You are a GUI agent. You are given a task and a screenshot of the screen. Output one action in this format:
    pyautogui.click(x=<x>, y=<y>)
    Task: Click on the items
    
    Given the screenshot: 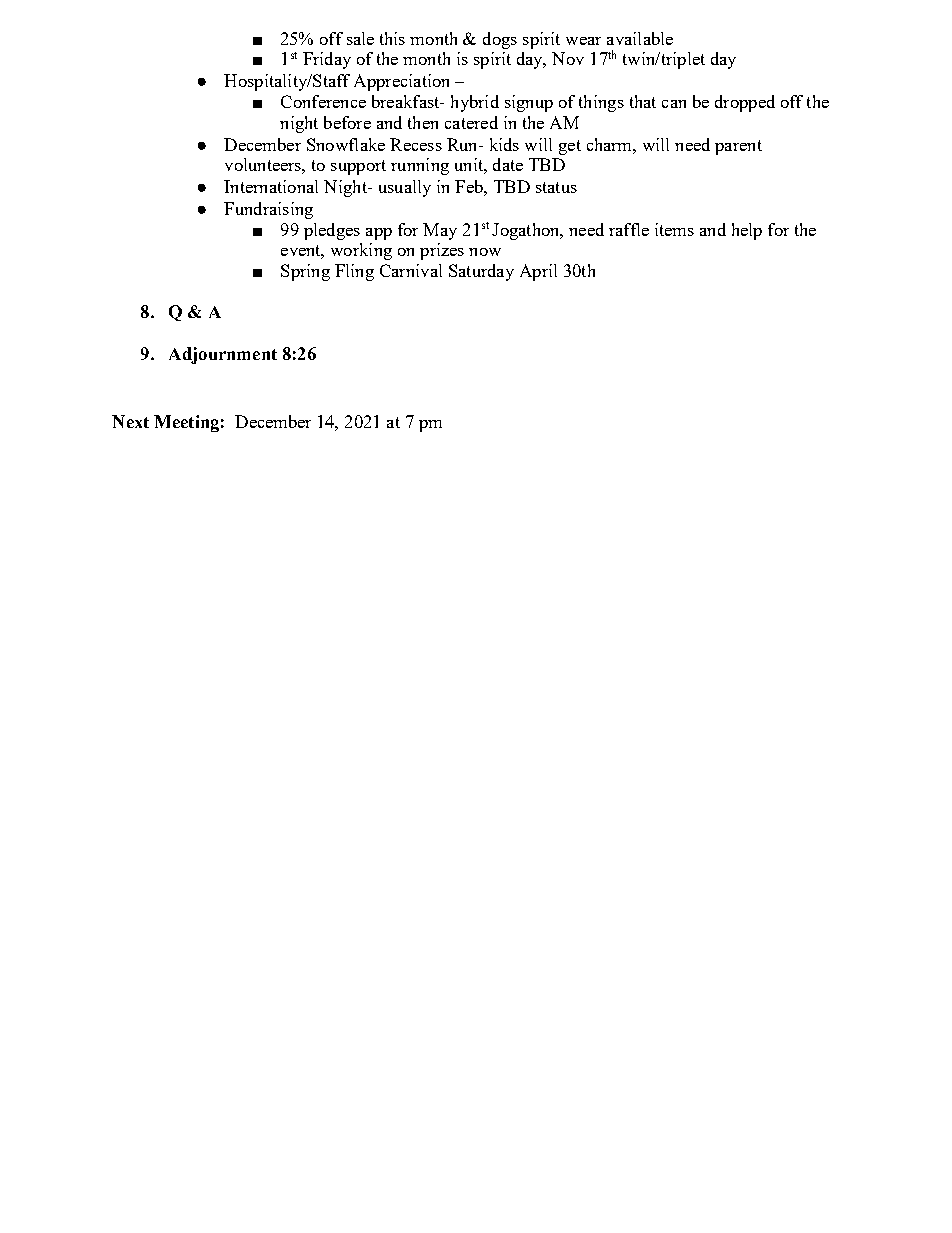 What is the action you would take?
    pyautogui.click(x=674, y=229)
